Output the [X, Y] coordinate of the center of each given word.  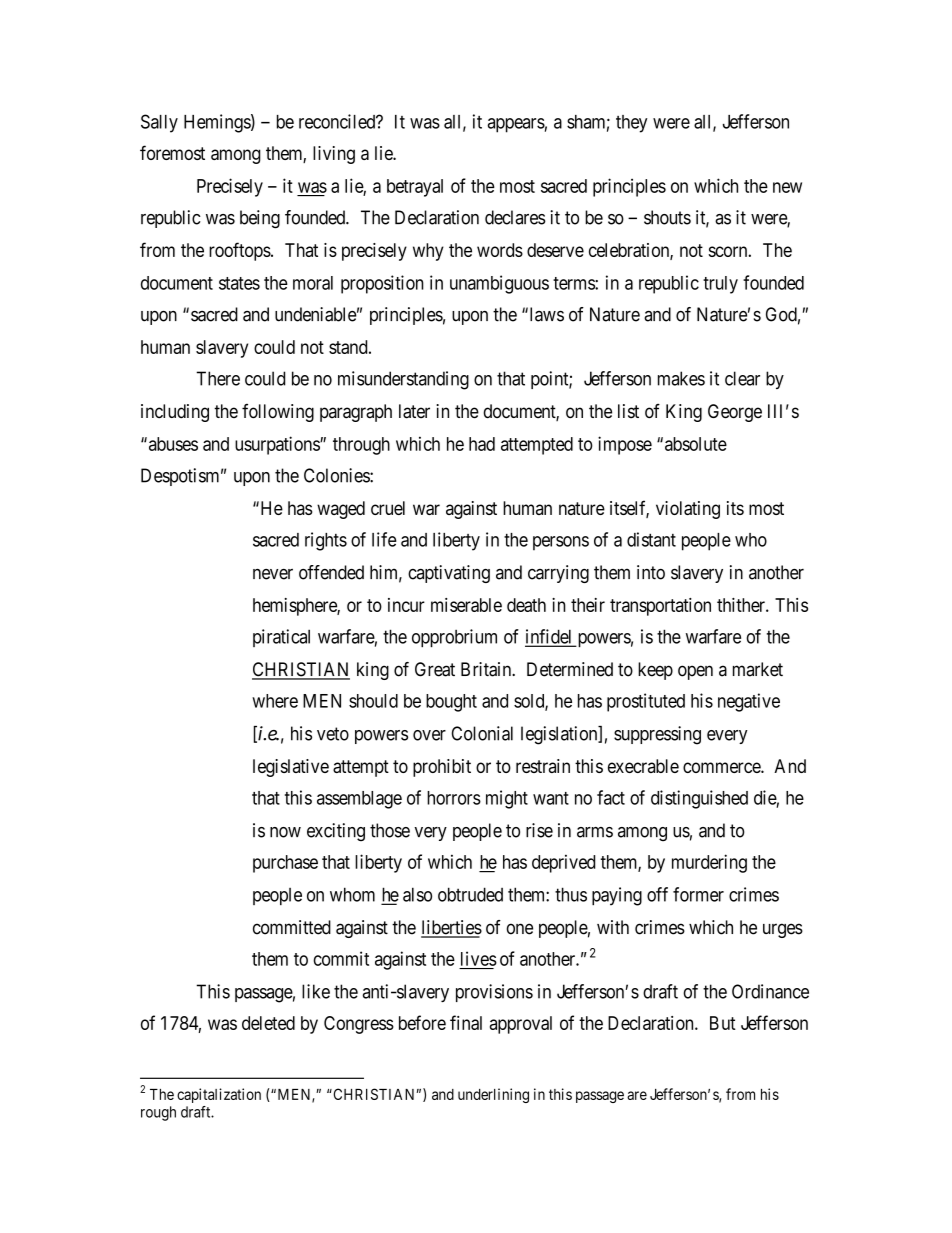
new [787, 187]
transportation [660, 607]
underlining [493, 1095]
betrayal [415, 188]
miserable [466, 605]
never [273, 574]
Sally [159, 123]
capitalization [219, 1095]
